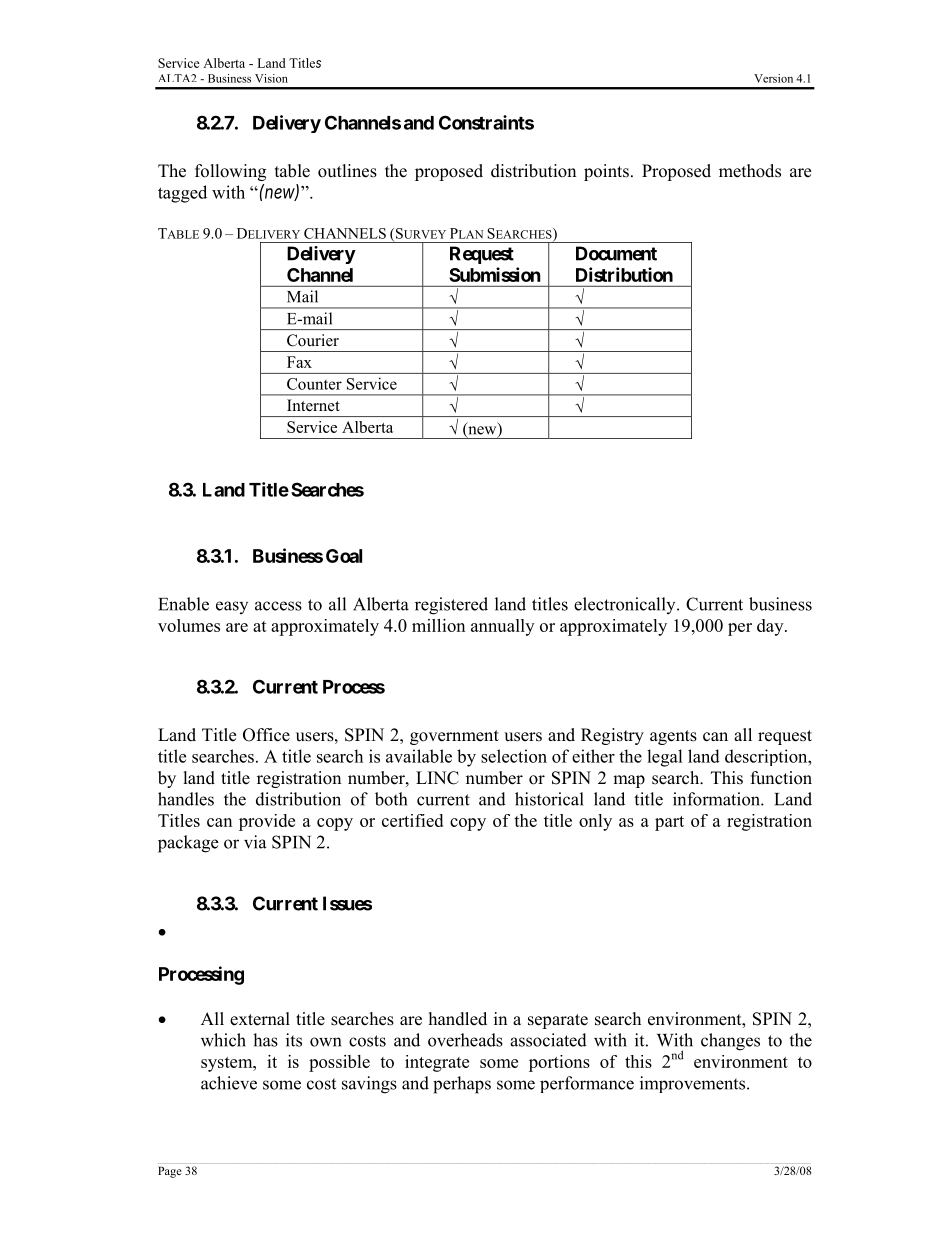 Image resolution: width=952 pixels, height=1233 pixels. I want to click on annually, so click(503, 627).
